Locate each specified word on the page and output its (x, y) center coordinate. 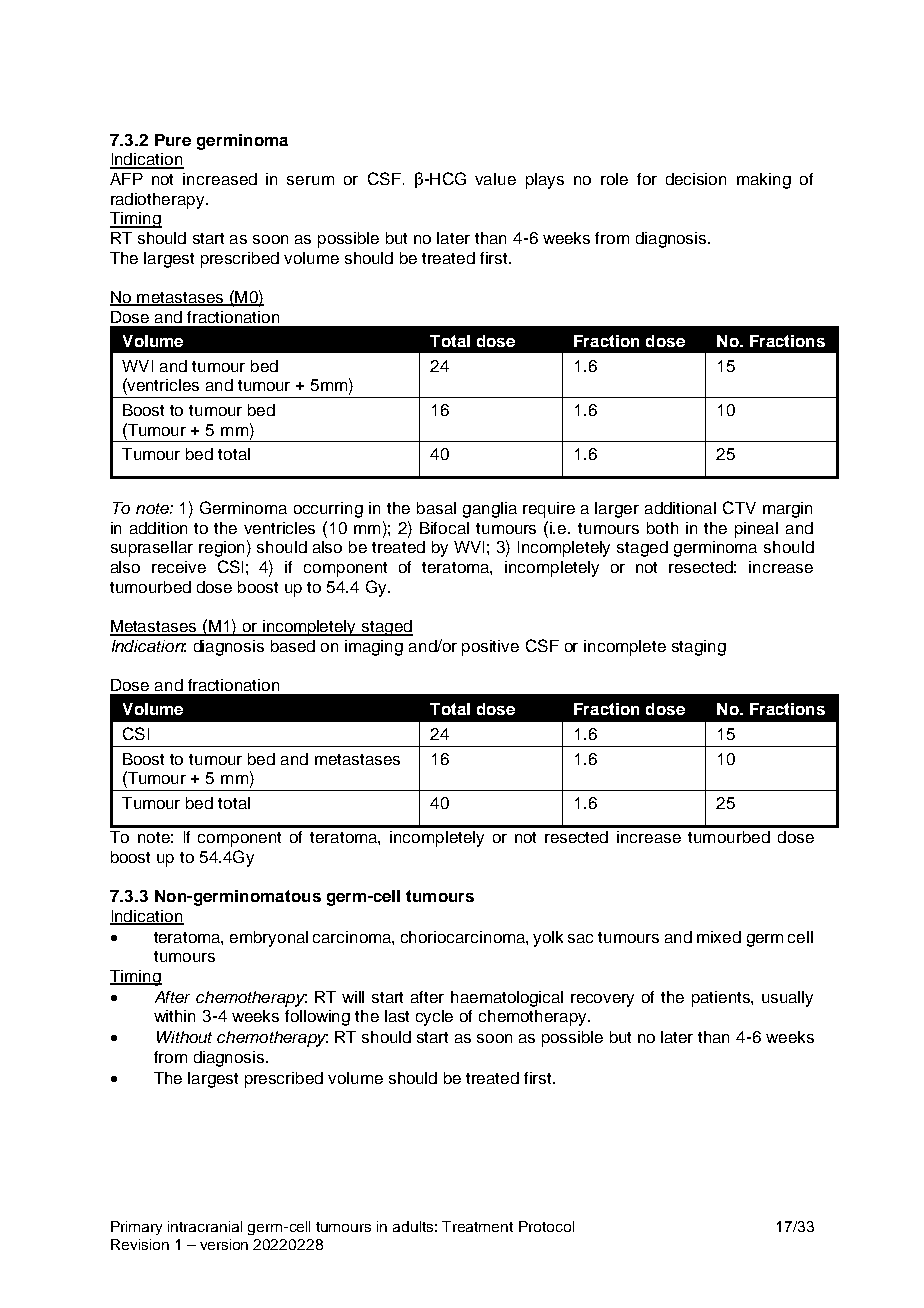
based (293, 646)
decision (696, 179)
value (495, 179)
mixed (719, 937)
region (221, 549)
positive (490, 648)
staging (699, 648)
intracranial (205, 1226)
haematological (507, 999)
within (174, 1016)
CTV (739, 507)
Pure (173, 140)
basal (436, 508)
